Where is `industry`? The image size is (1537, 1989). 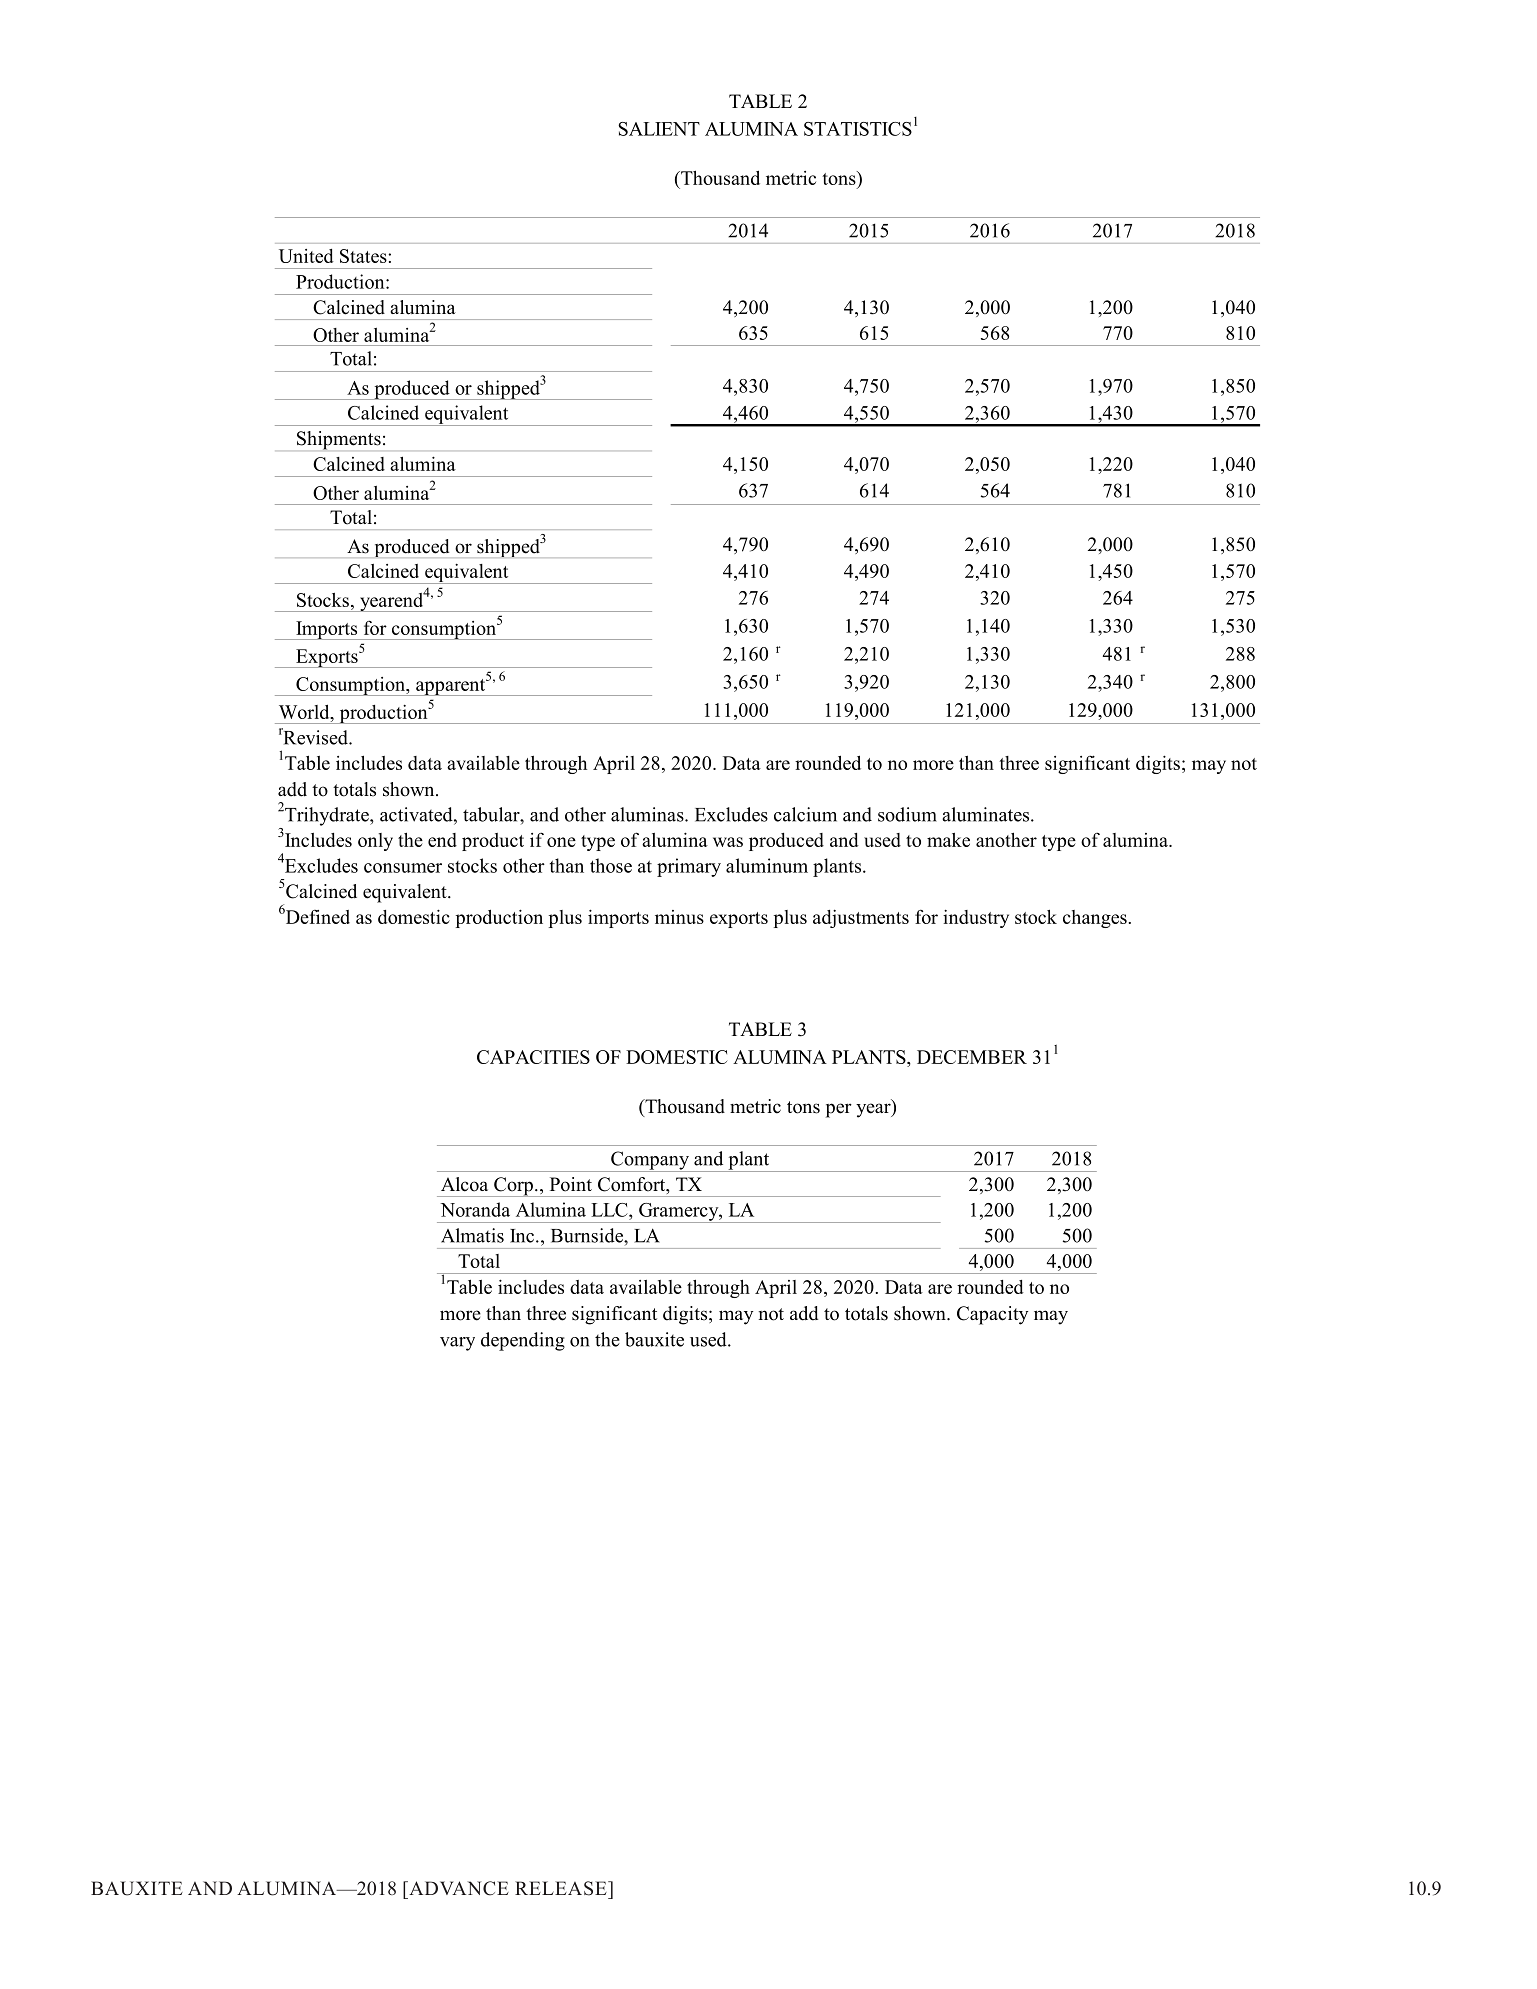 industry is located at coordinates (976, 918).
